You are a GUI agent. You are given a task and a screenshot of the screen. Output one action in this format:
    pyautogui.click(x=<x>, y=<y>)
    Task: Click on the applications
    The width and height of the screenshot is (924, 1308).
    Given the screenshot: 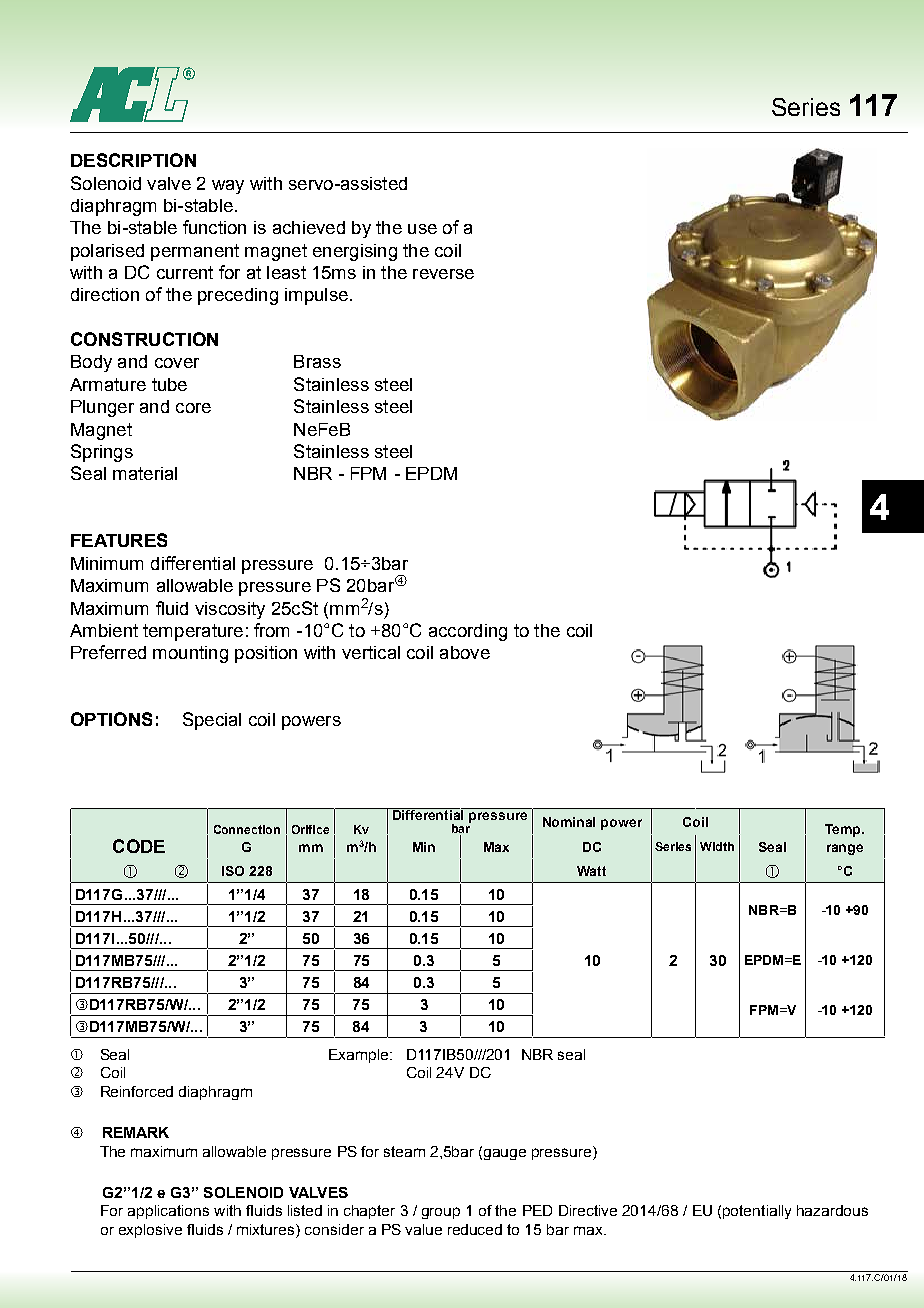 What is the action you would take?
    pyautogui.click(x=168, y=1212)
